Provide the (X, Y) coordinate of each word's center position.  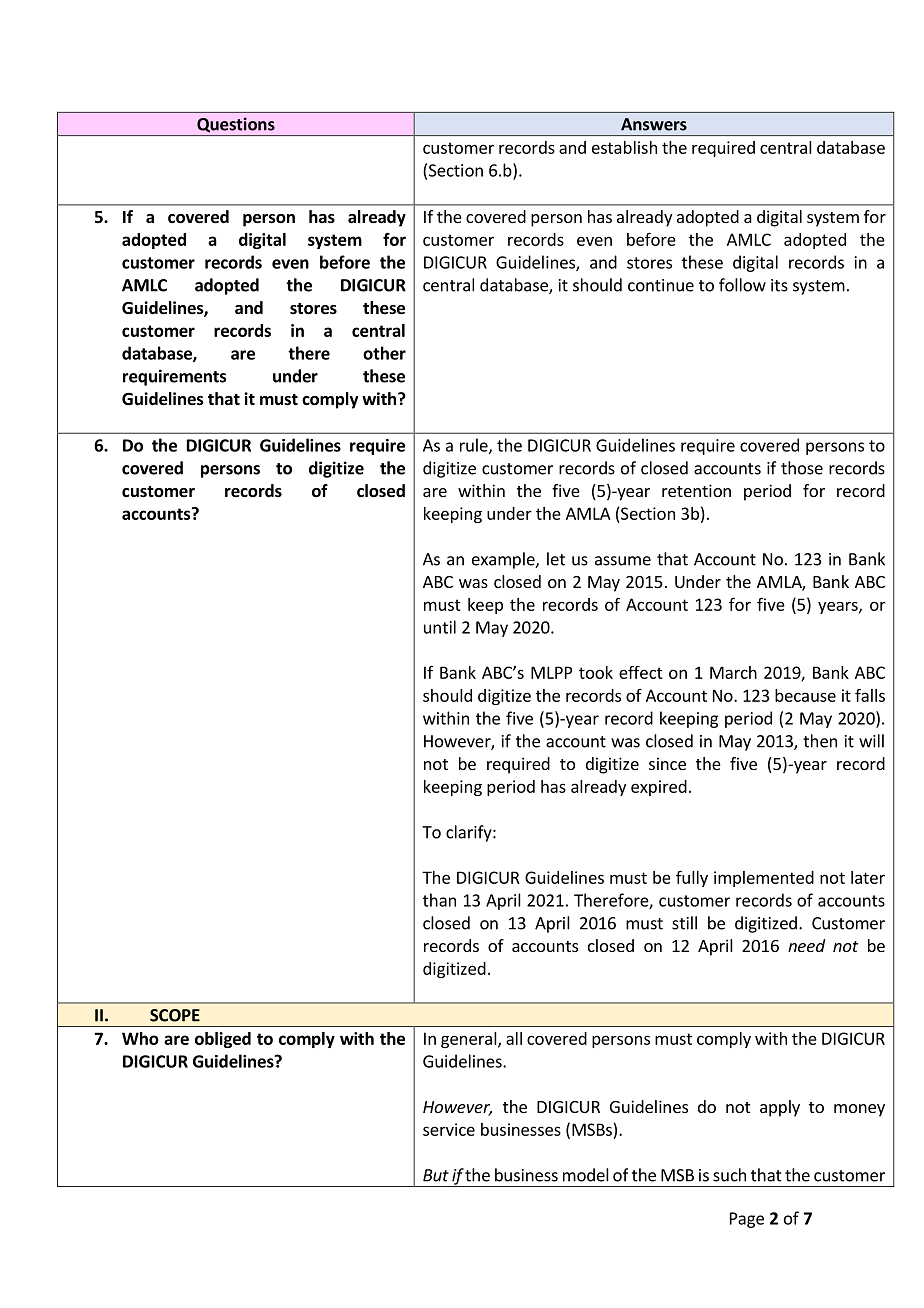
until (440, 627)
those (802, 468)
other (384, 353)
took (596, 672)
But (436, 1175)
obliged (223, 1040)
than (439, 900)
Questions (236, 125)
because (805, 695)
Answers (654, 124)
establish (624, 147)
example (504, 560)
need (806, 945)
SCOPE (175, 1015)
